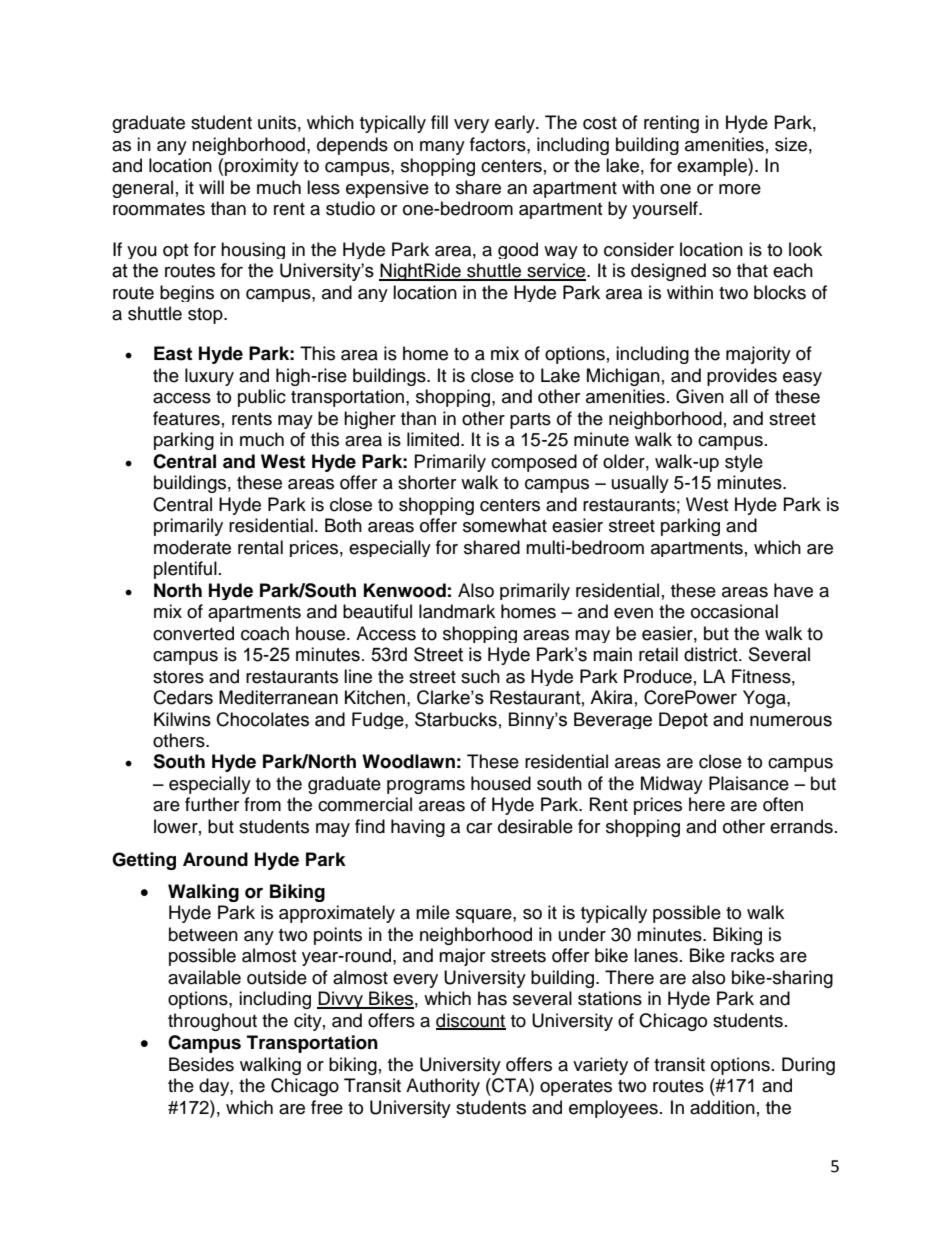 The height and width of the document is (1233, 952). I want to click on Besides, so click(201, 1064).
